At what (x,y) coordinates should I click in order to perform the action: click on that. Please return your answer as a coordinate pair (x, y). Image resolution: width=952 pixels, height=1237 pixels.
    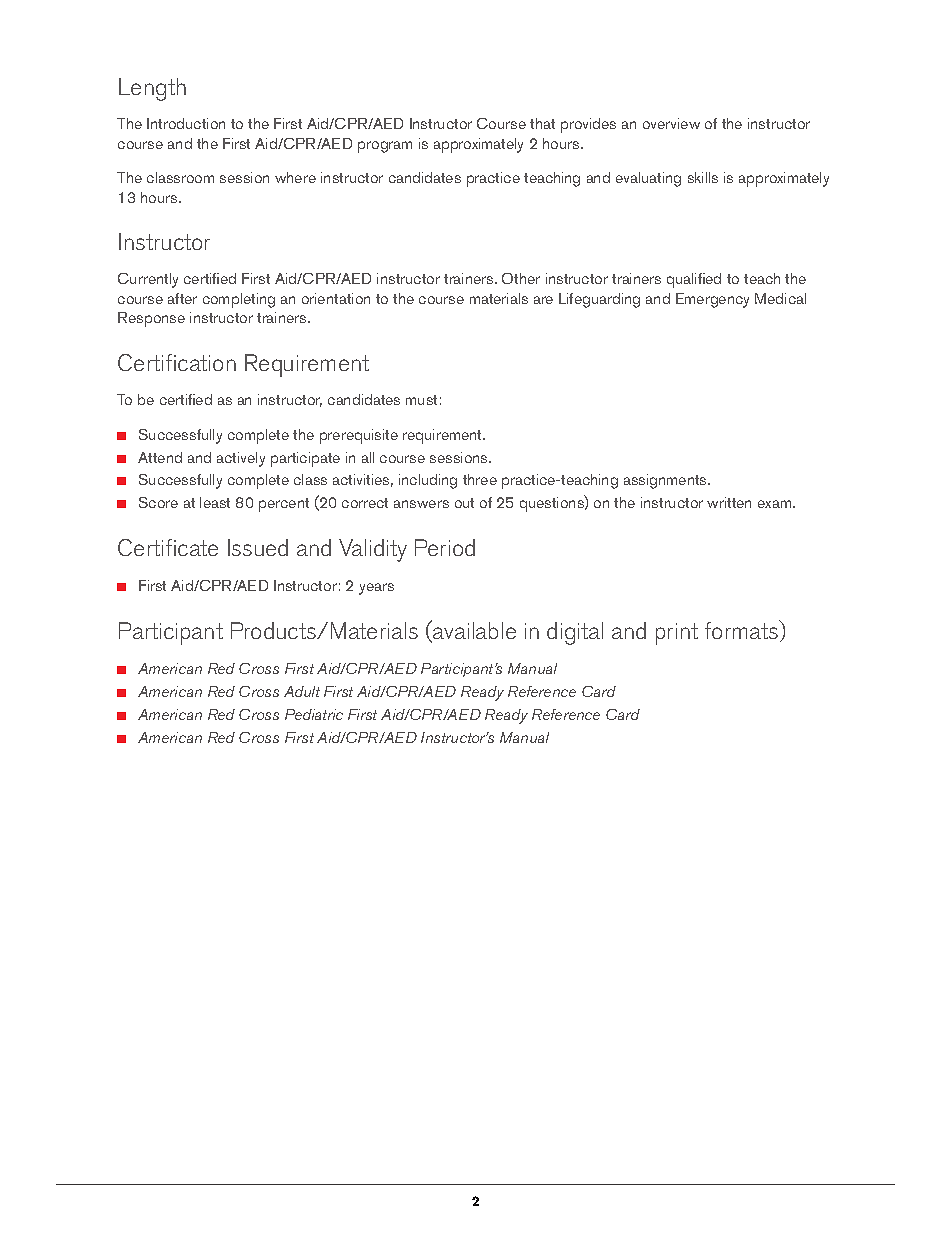
    Looking at the image, I should click on (542, 123).
